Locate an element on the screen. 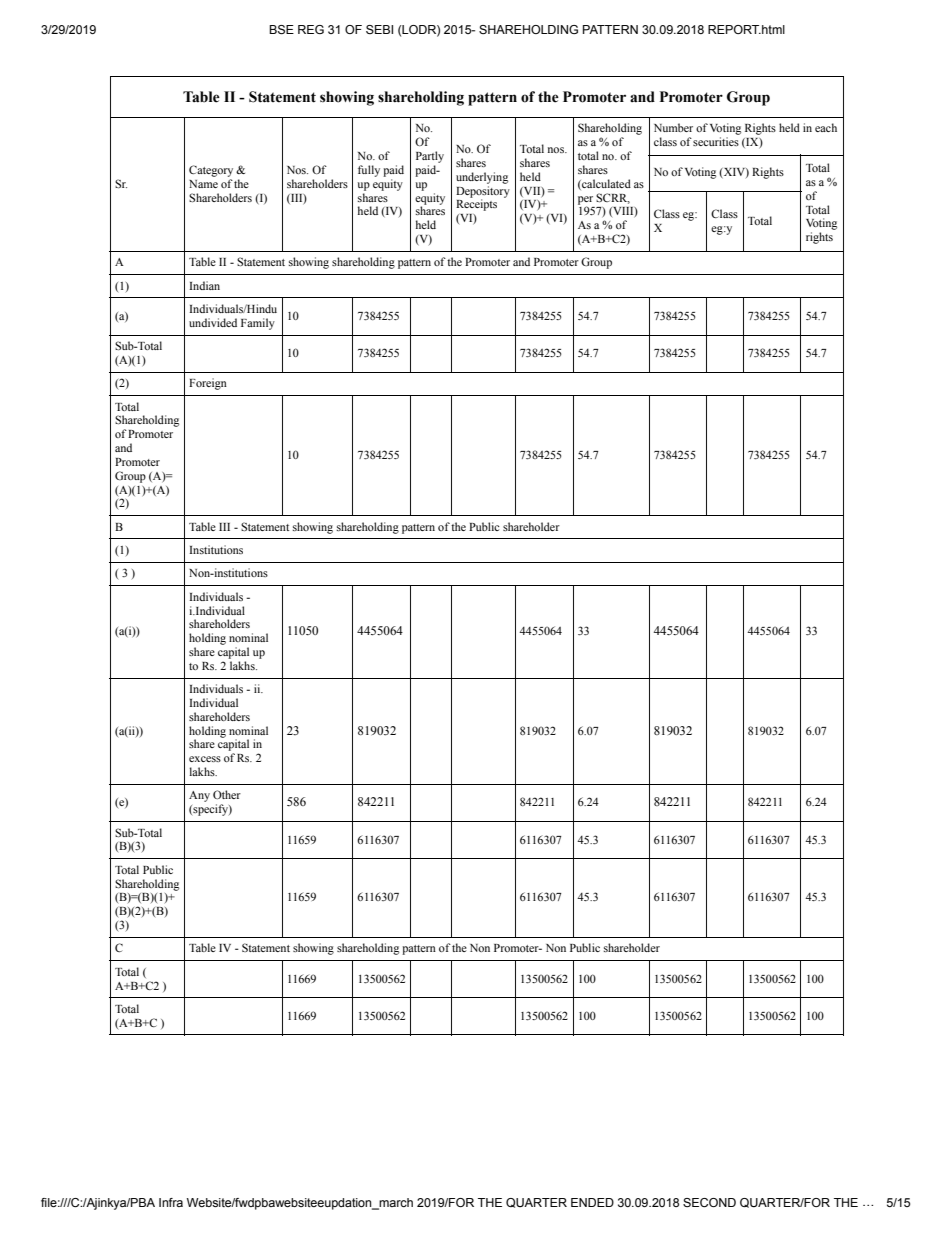 The image size is (952, 1233). BSE is located at coordinates (281, 29).
